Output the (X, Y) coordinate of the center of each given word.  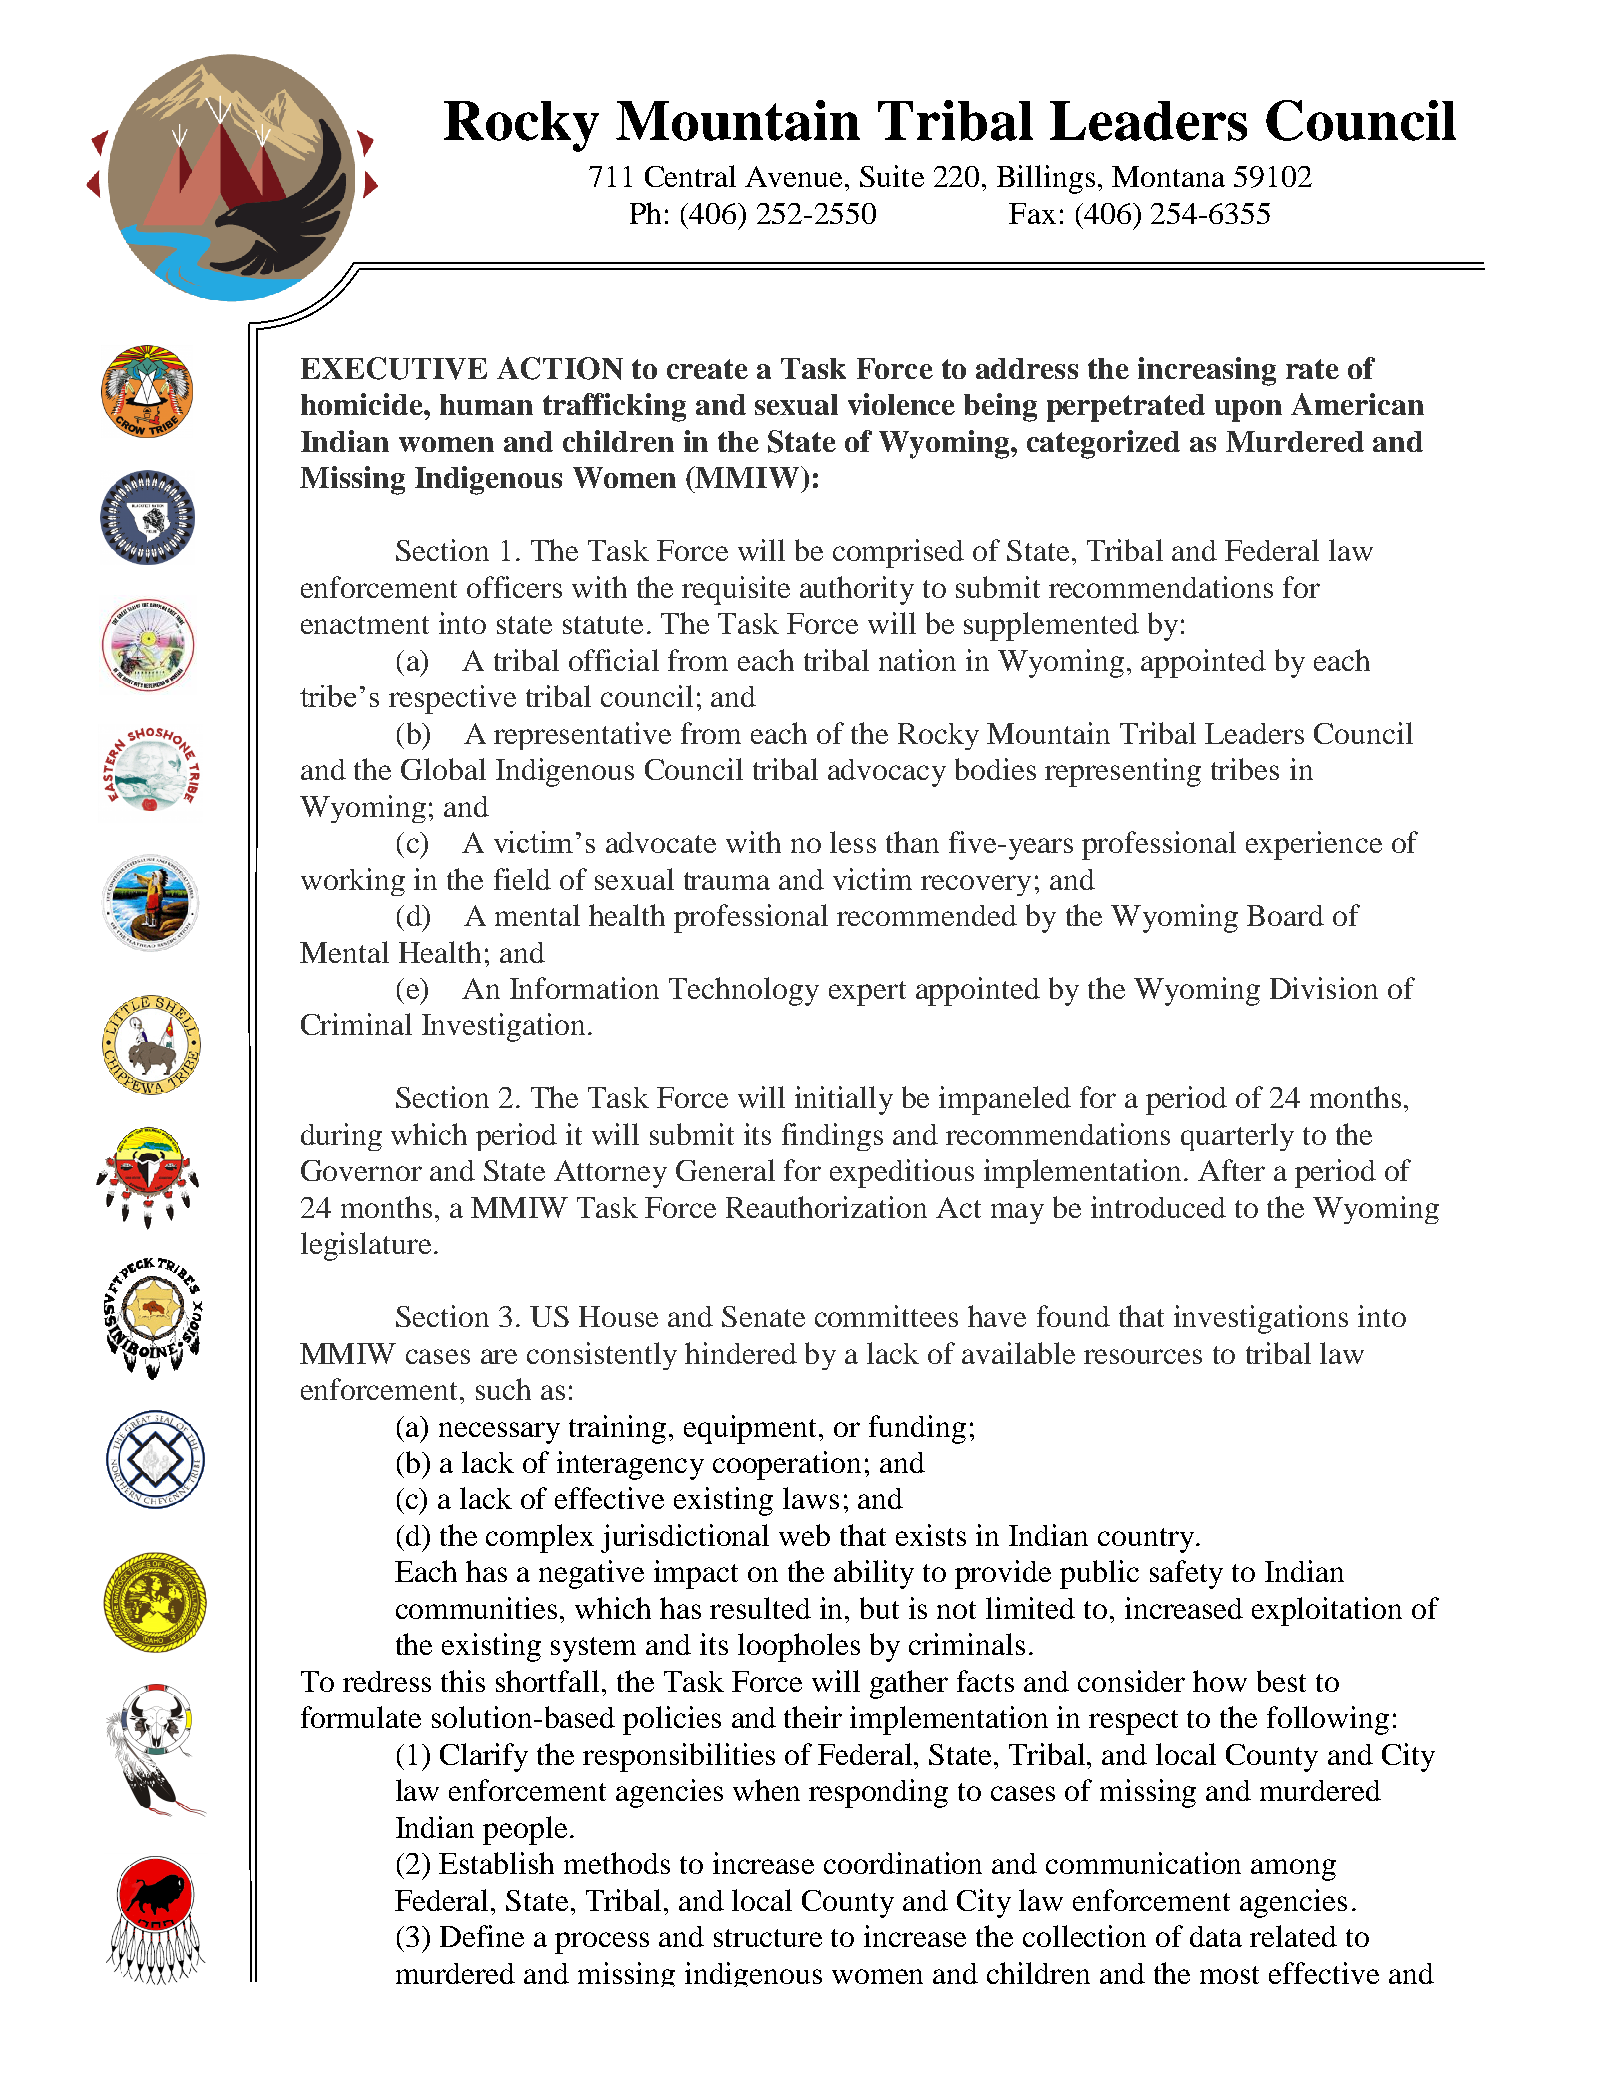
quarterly (1237, 1137)
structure (768, 1938)
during (341, 1137)
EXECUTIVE (394, 368)
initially (844, 1100)
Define (482, 1936)
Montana (1168, 176)
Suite (892, 176)
